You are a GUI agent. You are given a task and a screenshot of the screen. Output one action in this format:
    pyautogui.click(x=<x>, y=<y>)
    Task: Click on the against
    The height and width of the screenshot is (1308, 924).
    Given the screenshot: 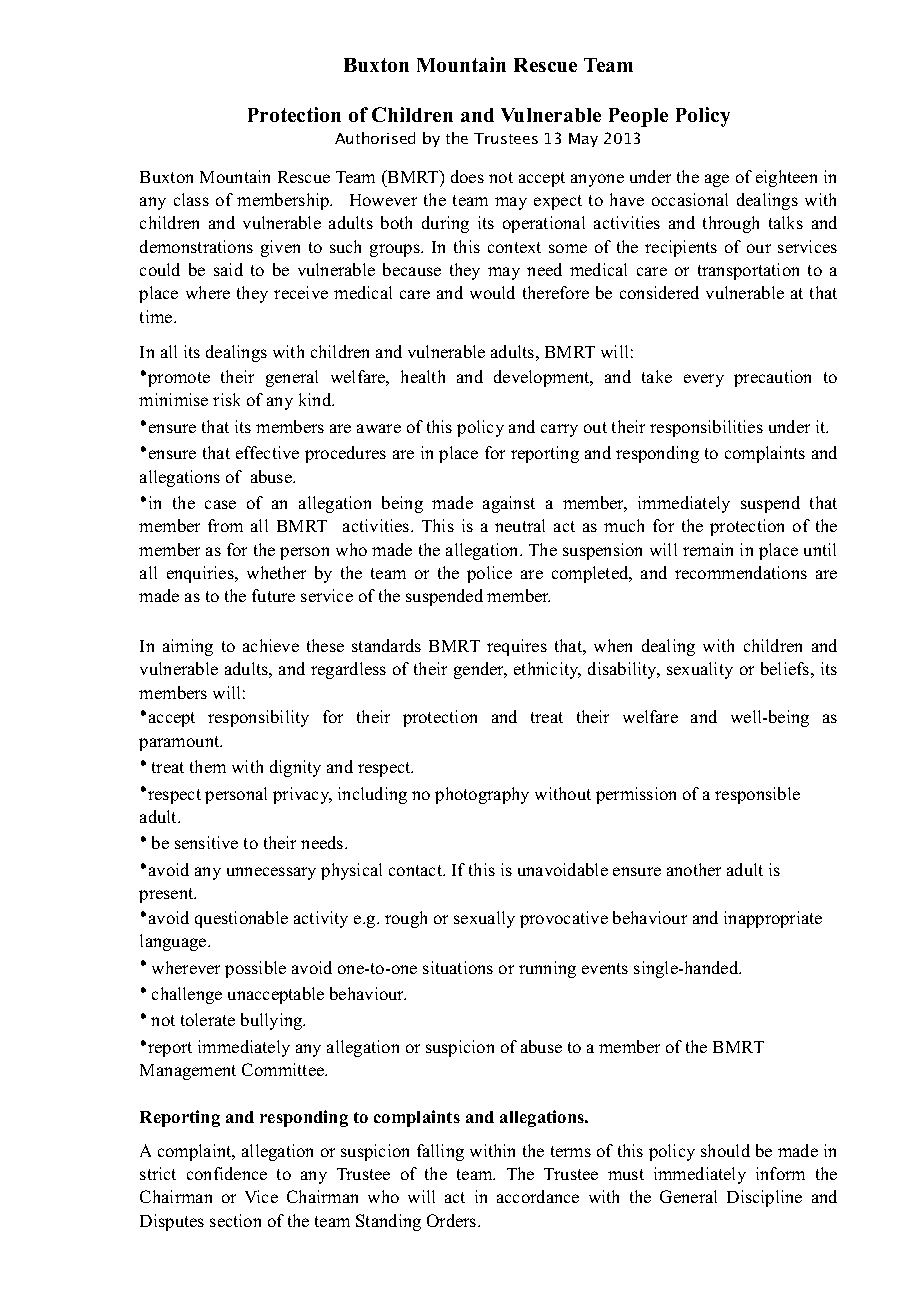 What is the action you would take?
    pyautogui.click(x=509, y=504)
